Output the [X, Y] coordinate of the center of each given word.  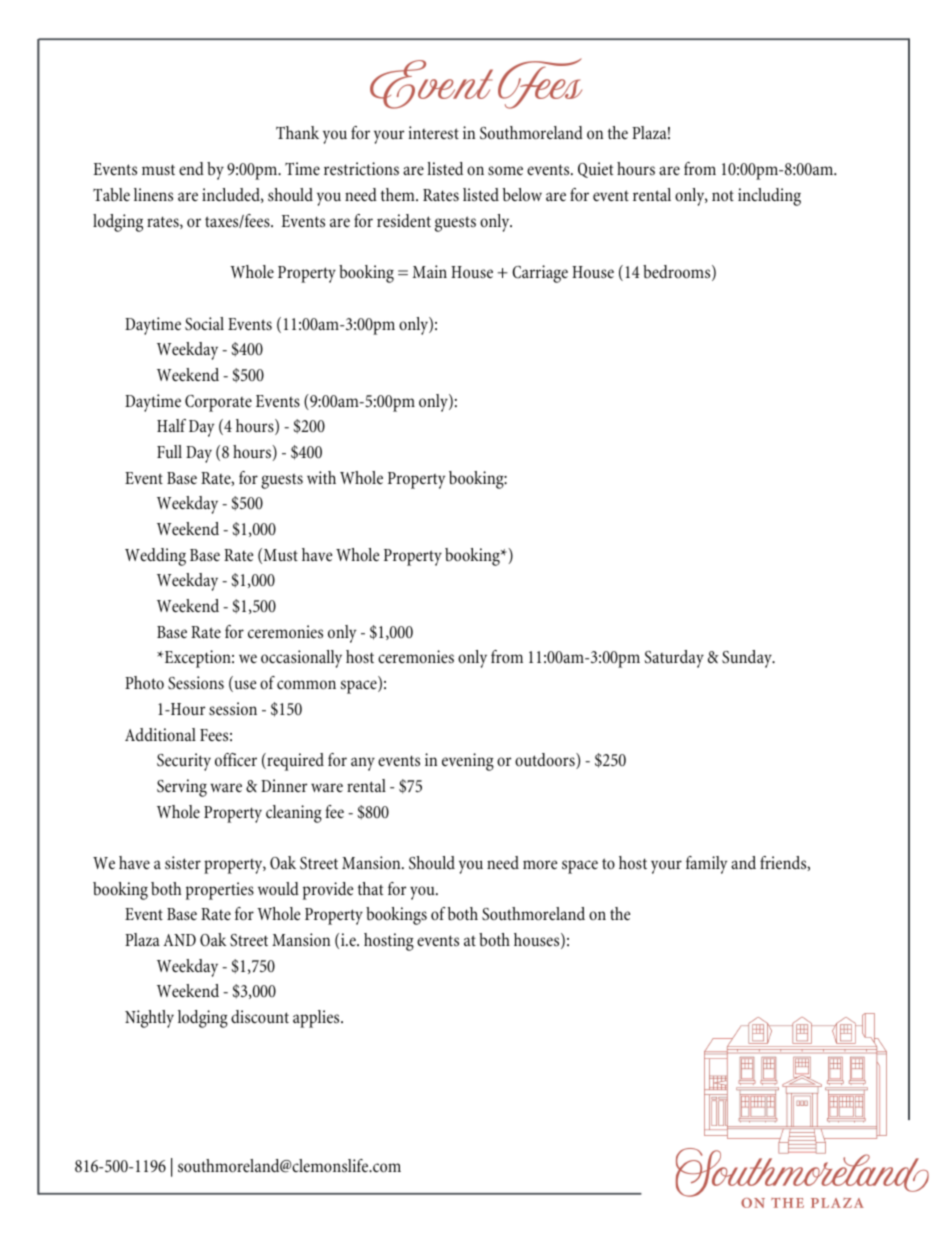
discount [260, 1017]
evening [468, 762]
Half [171, 425]
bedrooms [678, 273]
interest [433, 132]
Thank [297, 132]
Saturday [674, 659]
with [321, 477]
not [723, 196]
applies [317, 1019]
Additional [160, 734]
